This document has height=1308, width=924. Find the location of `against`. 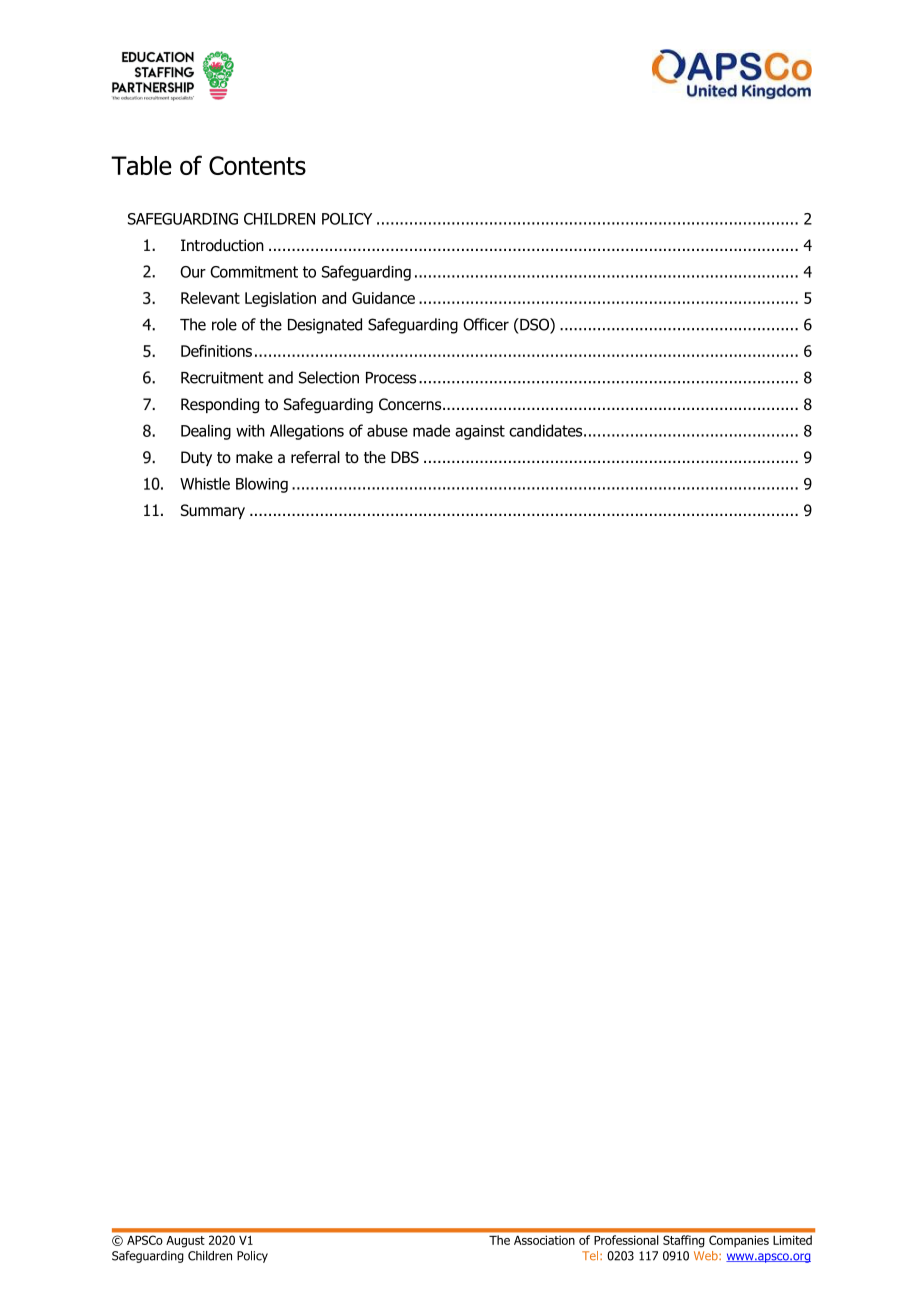

against is located at coordinates (480, 432).
